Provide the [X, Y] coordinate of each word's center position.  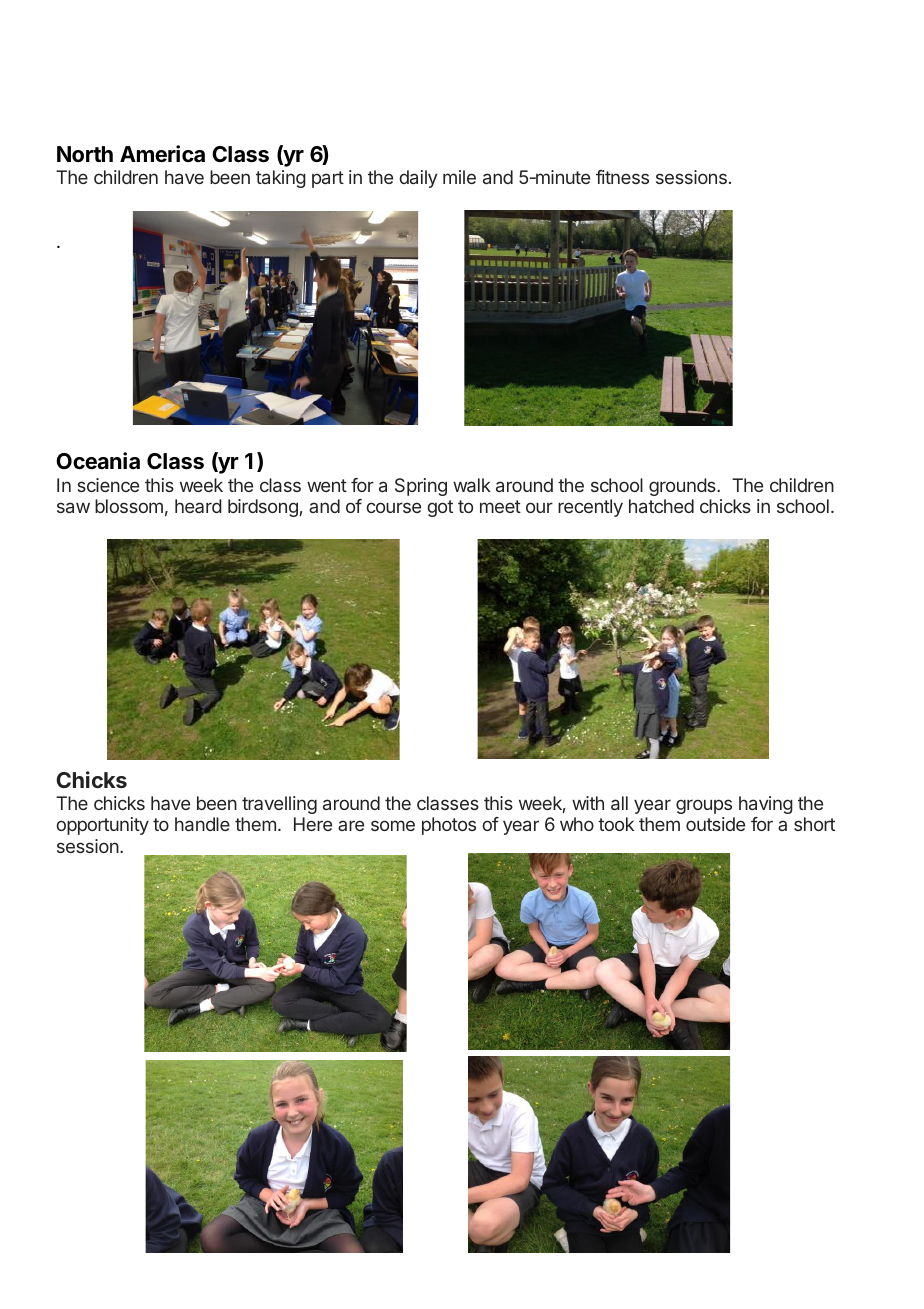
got [440, 508]
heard [198, 506]
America [162, 154]
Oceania [98, 461]
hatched [661, 506]
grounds [683, 487]
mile [459, 177]
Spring [421, 487]
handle [202, 824]
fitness [622, 177]
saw [73, 507]
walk [472, 485]
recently [590, 508]
